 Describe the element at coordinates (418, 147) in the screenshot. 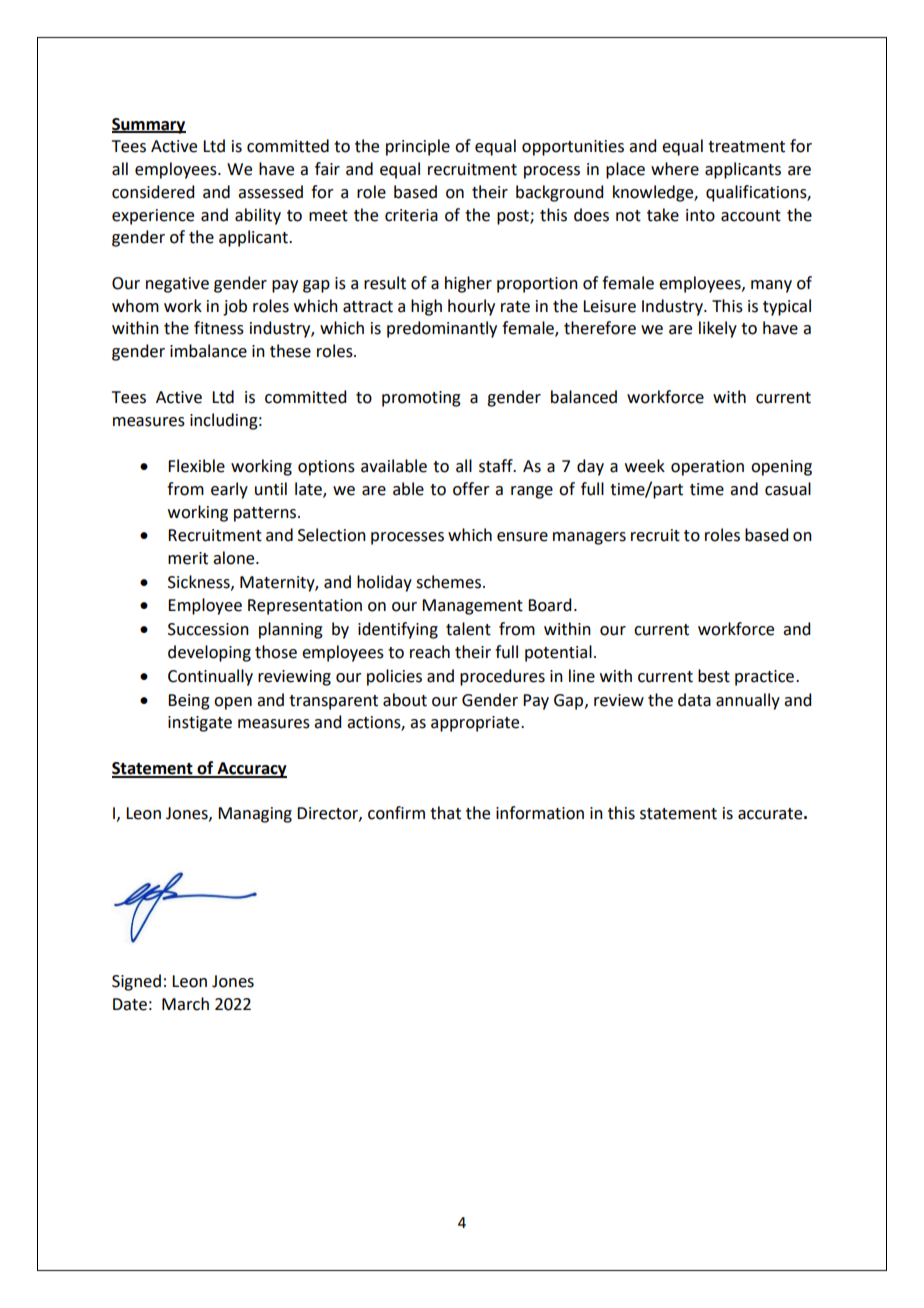

I see `principle` at that location.
